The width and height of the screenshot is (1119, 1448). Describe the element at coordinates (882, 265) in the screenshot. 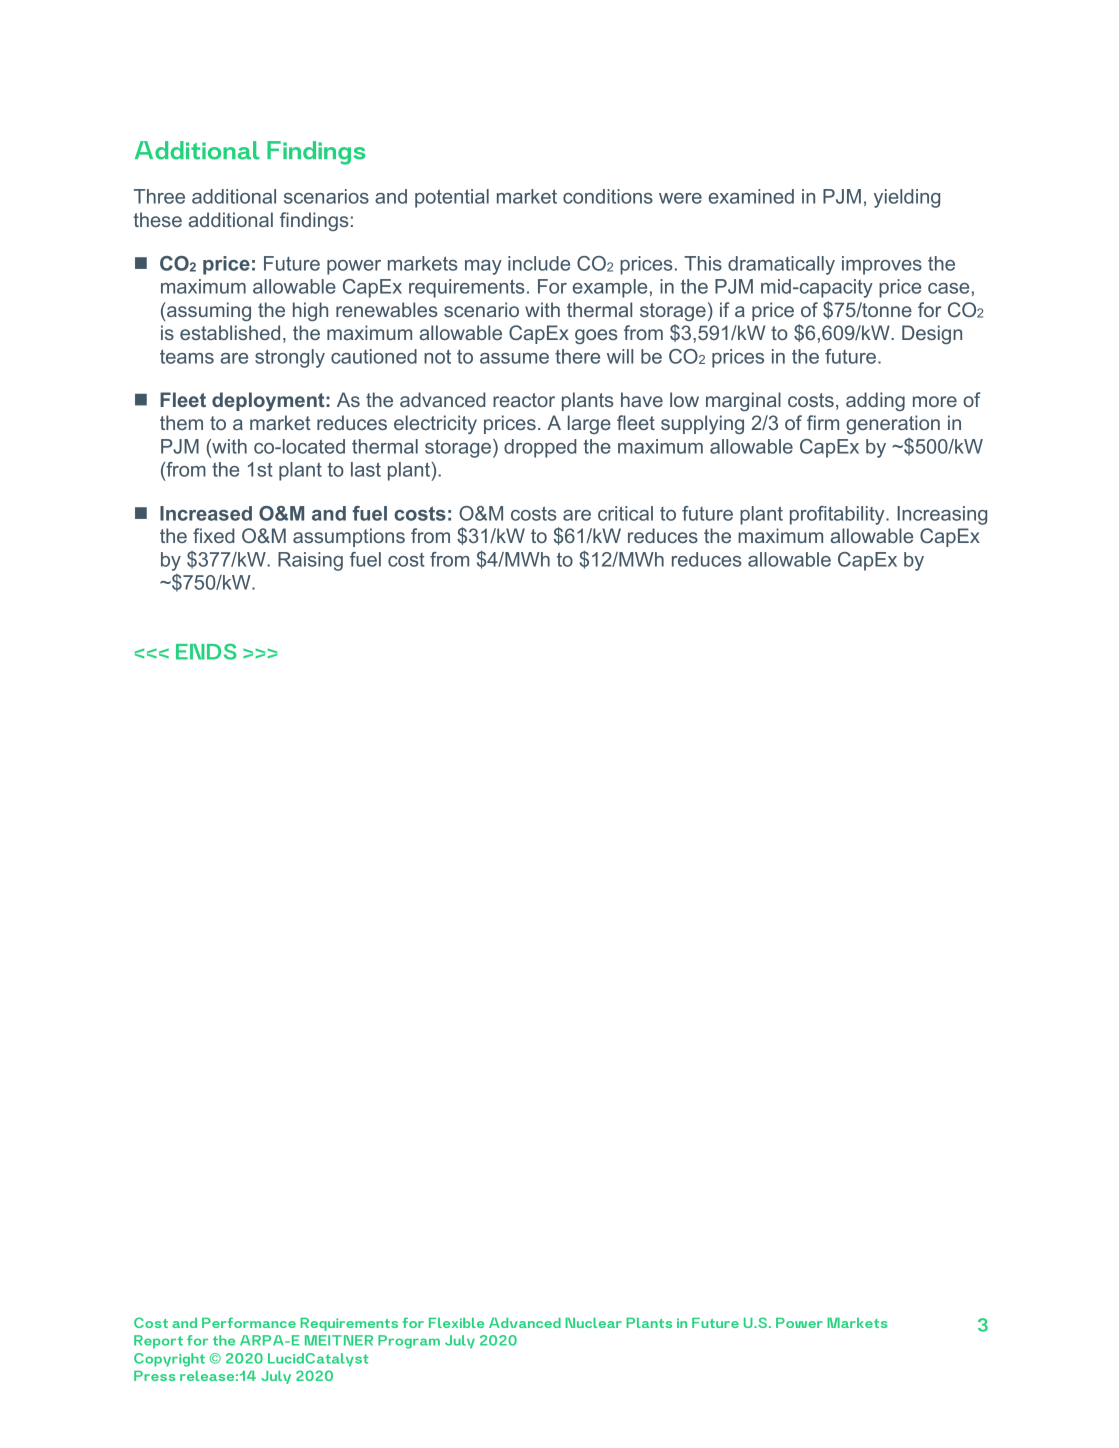

I see `improves` at that location.
